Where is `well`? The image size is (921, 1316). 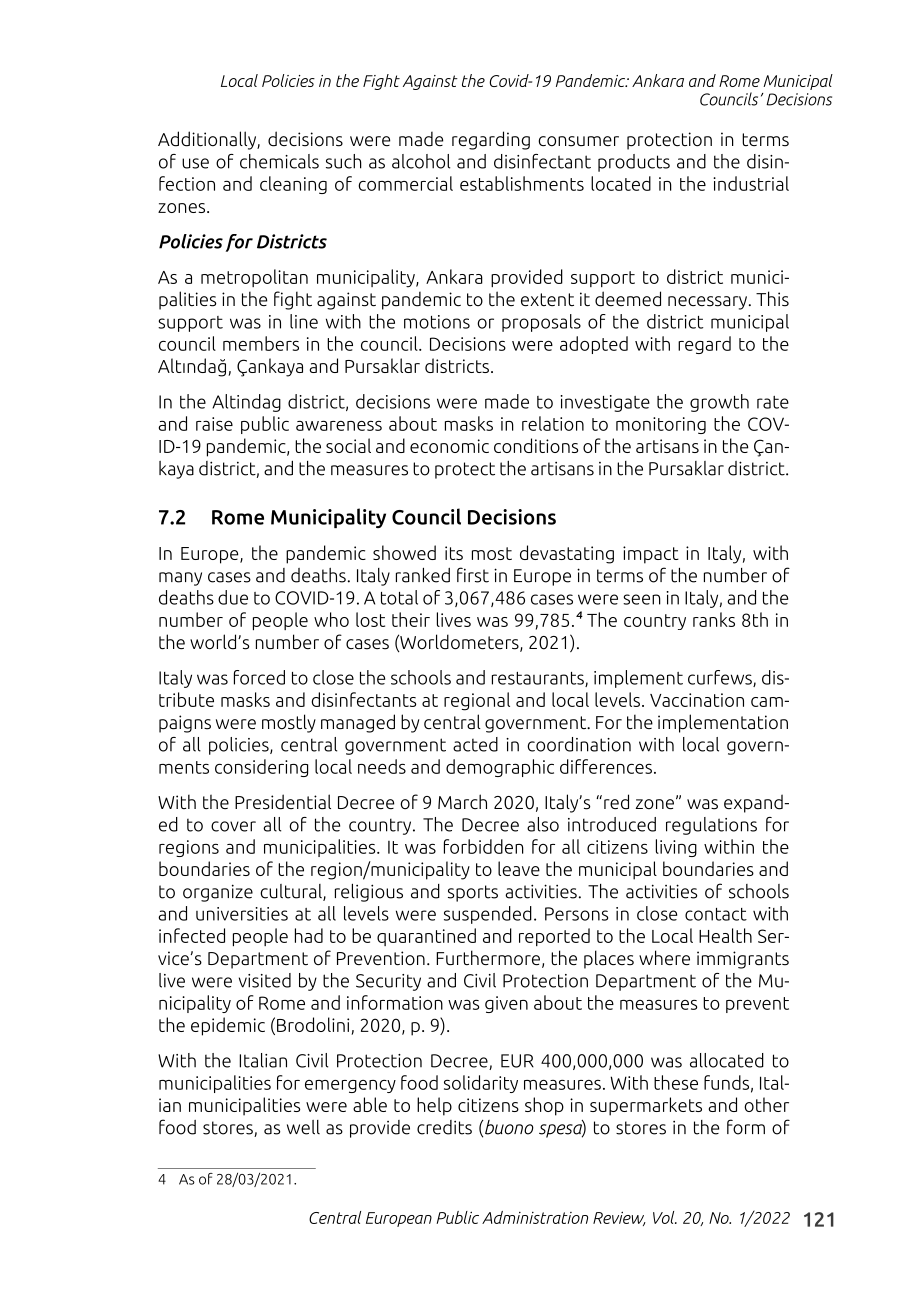 well is located at coordinates (303, 1127).
